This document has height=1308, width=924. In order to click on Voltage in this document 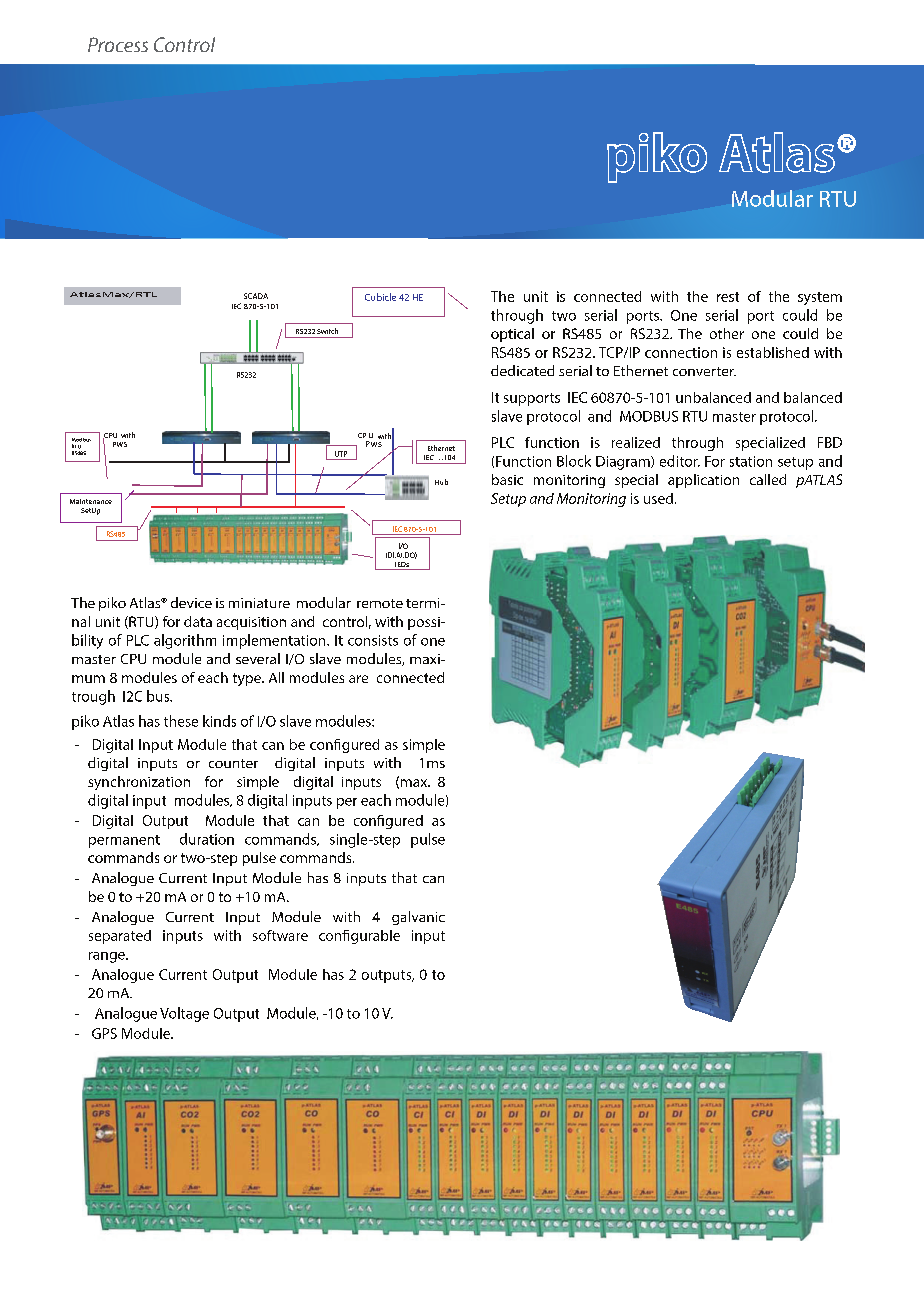, I will do `click(184, 1014)`.
